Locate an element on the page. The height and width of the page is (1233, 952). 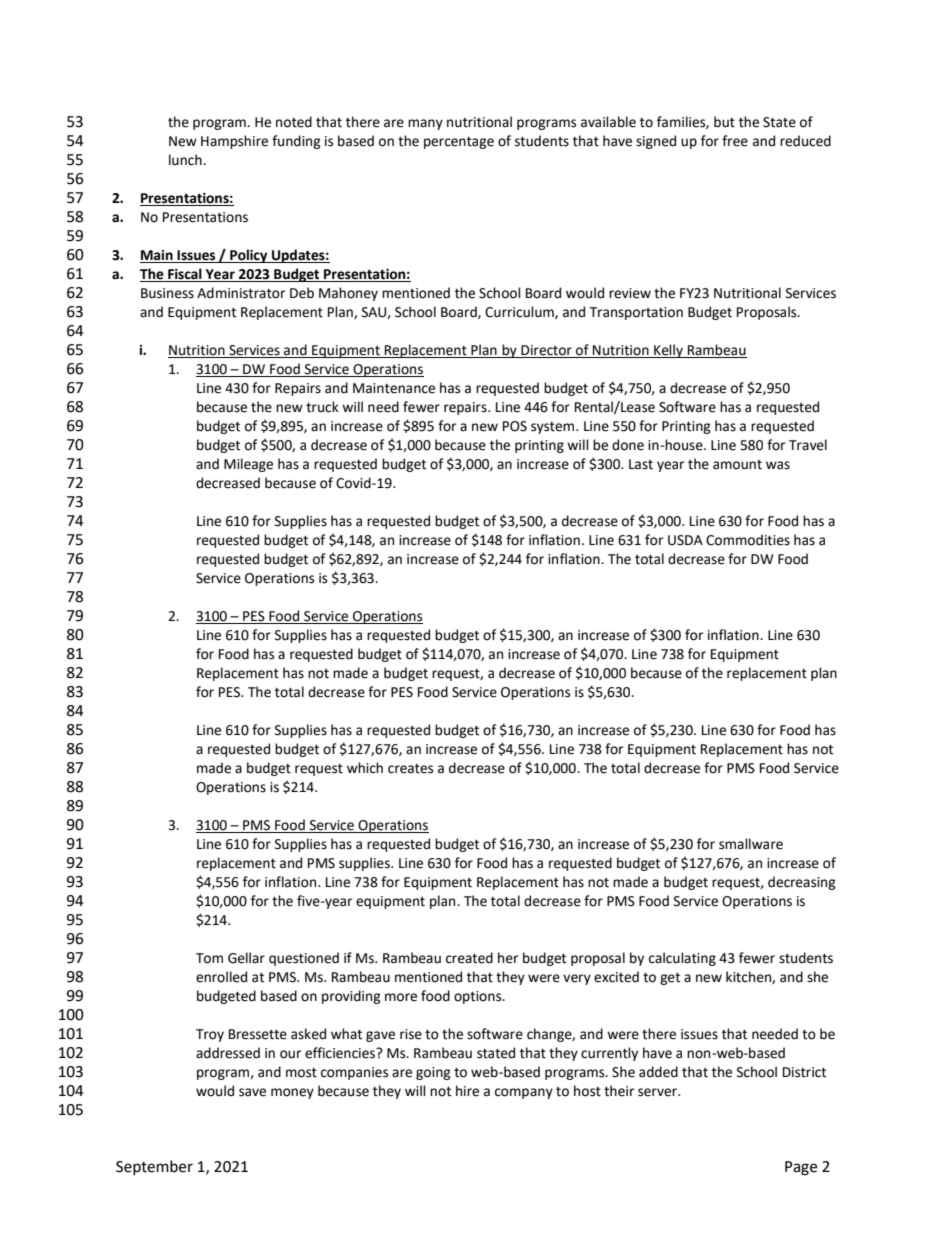
save is located at coordinates (252, 1092).
